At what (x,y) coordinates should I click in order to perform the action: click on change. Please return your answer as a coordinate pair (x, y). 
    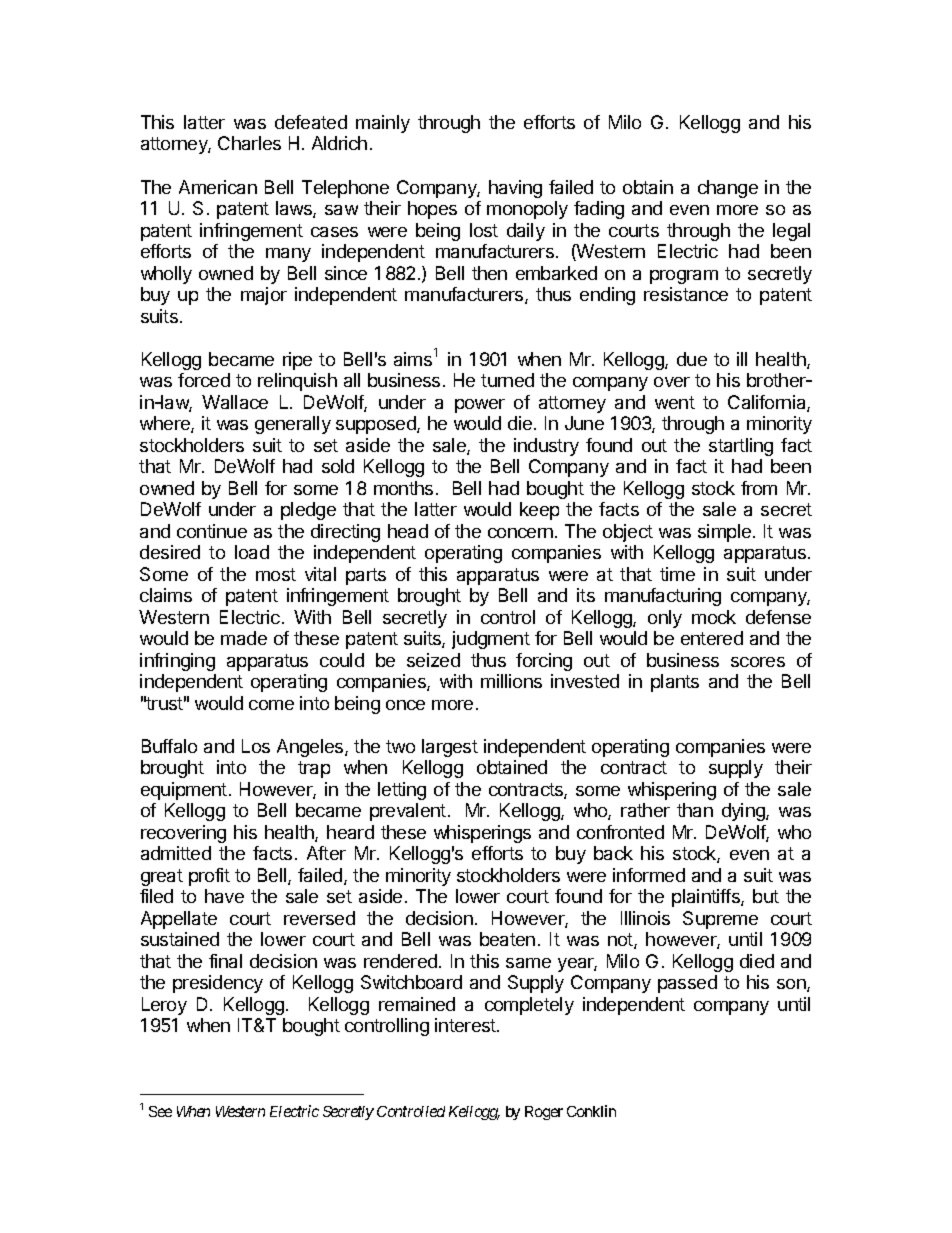
    Looking at the image, I should click on (728, 189).
